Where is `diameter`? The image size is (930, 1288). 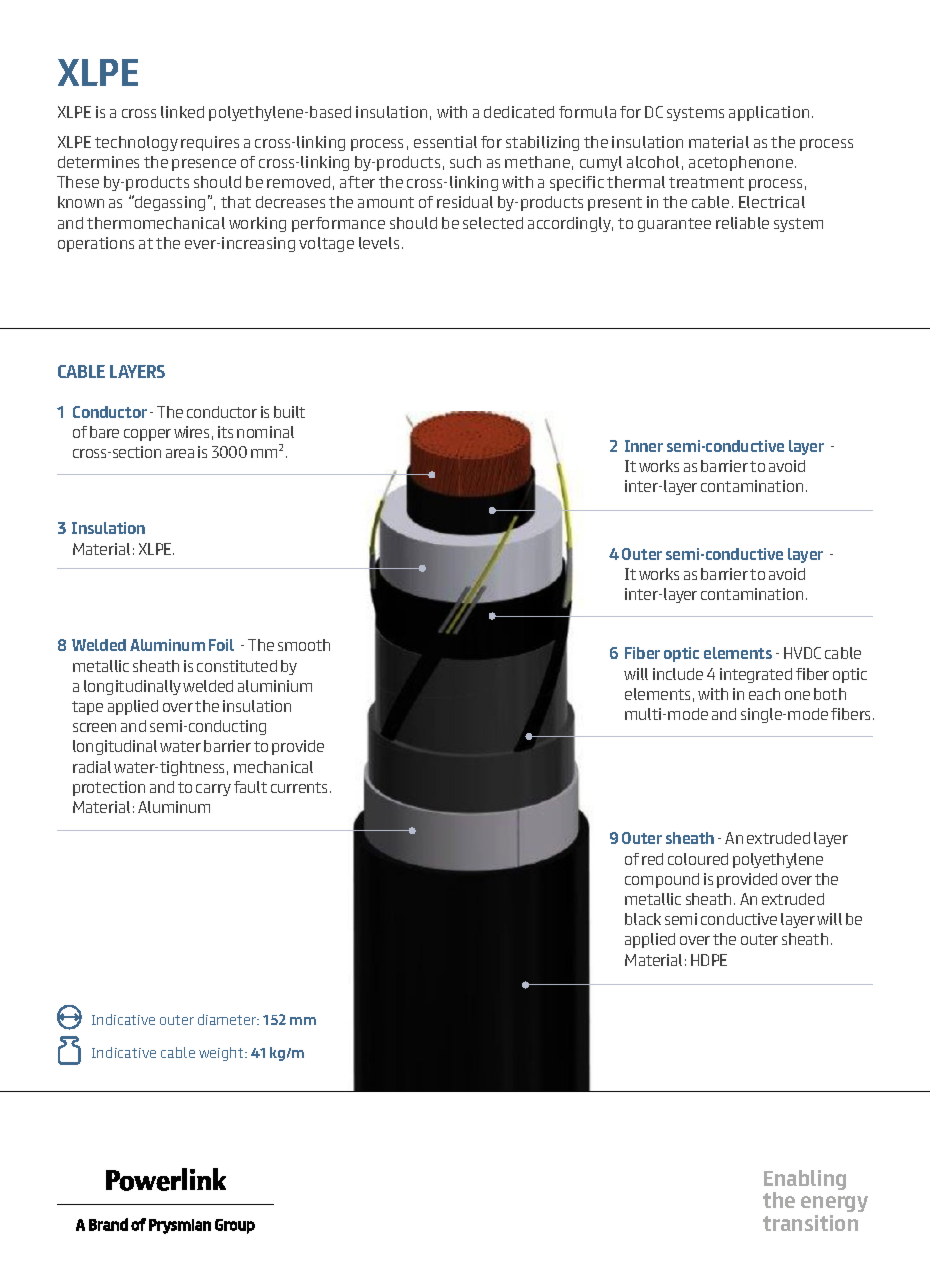 diameter is located at coordinates (228, 1019).
